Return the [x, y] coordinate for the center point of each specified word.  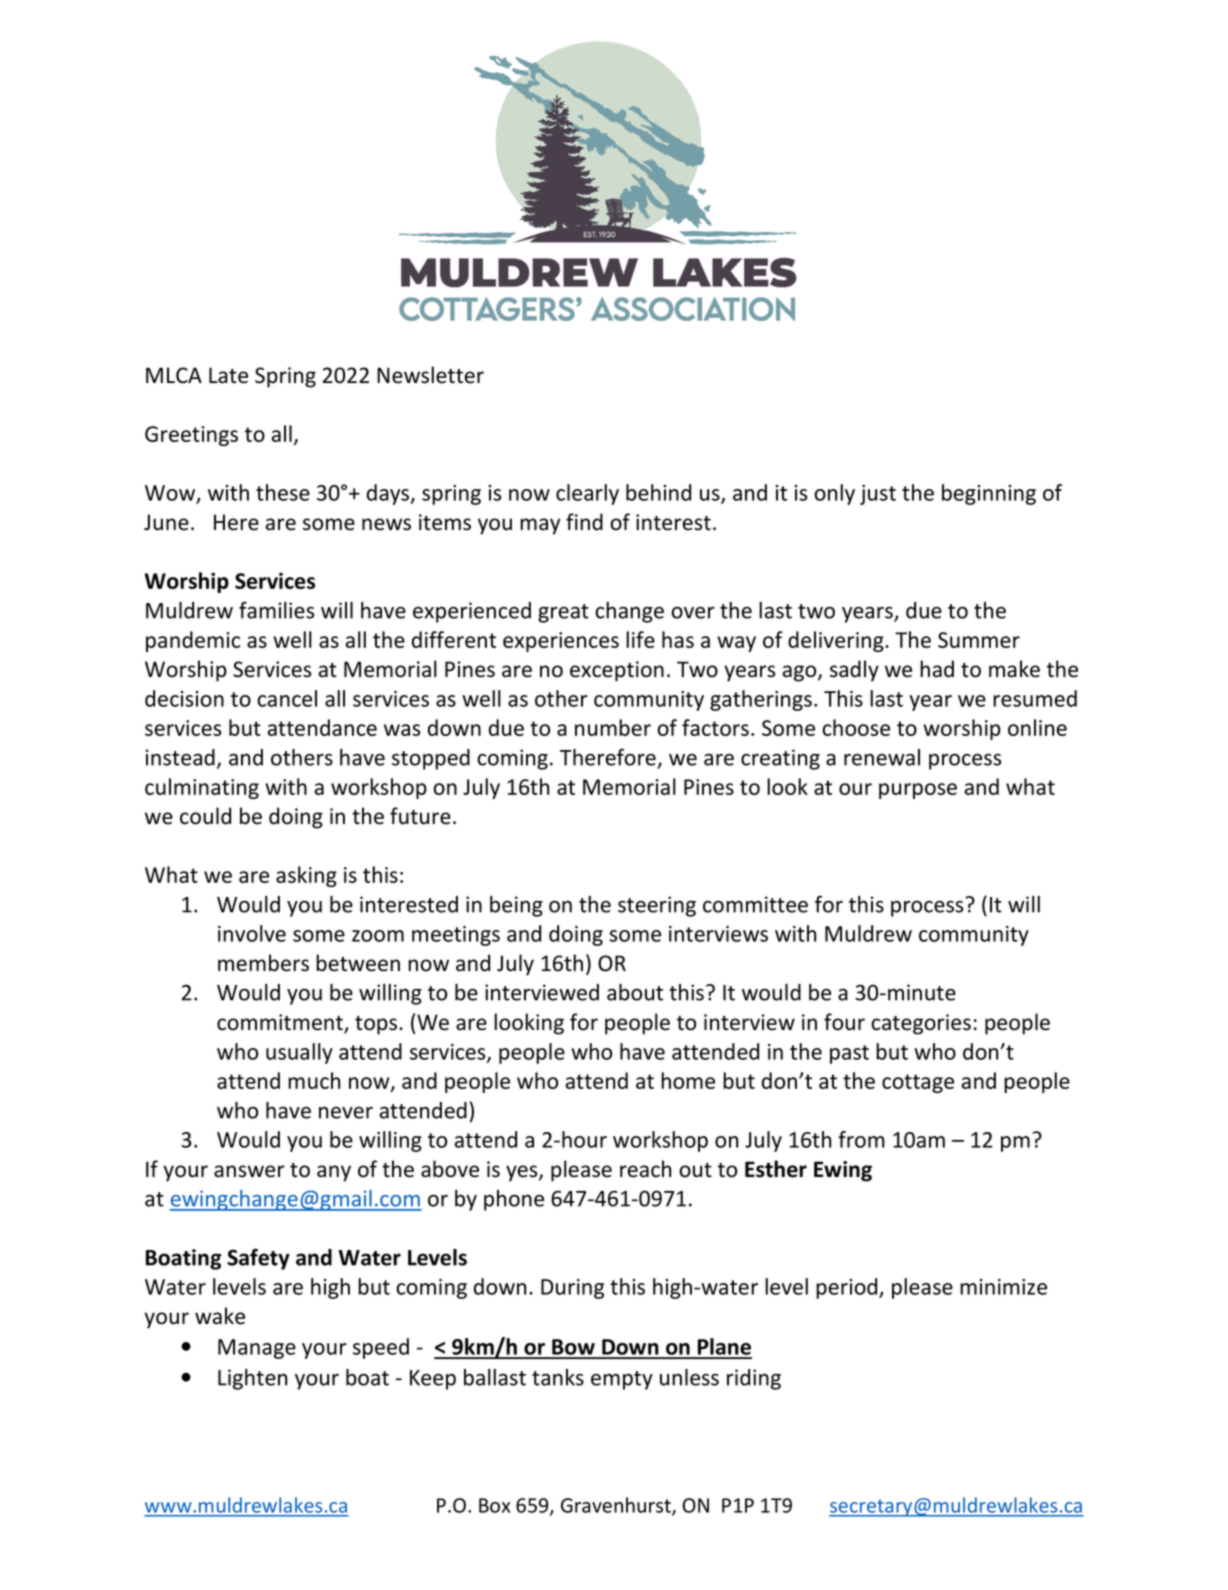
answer [249, 1171]
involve [252, 933]
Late [228, 375]
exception [617, 671]
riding [754, 1379]
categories [921, 1024]
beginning [989, 494]
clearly [587, 494]
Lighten [252, 1379]
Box [494, 1505]
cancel [287, 698]
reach [645, 1169]
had [937, 669]
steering [657, 906]
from [861, 1139]
